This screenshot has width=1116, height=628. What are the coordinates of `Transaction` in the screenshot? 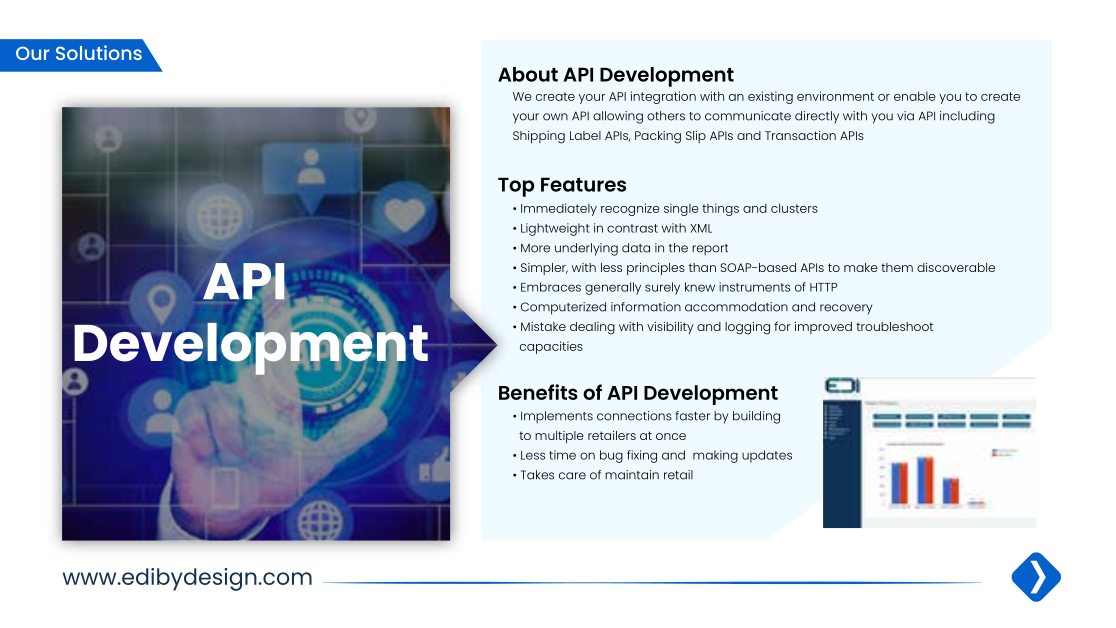 It's located at (800, 135).
